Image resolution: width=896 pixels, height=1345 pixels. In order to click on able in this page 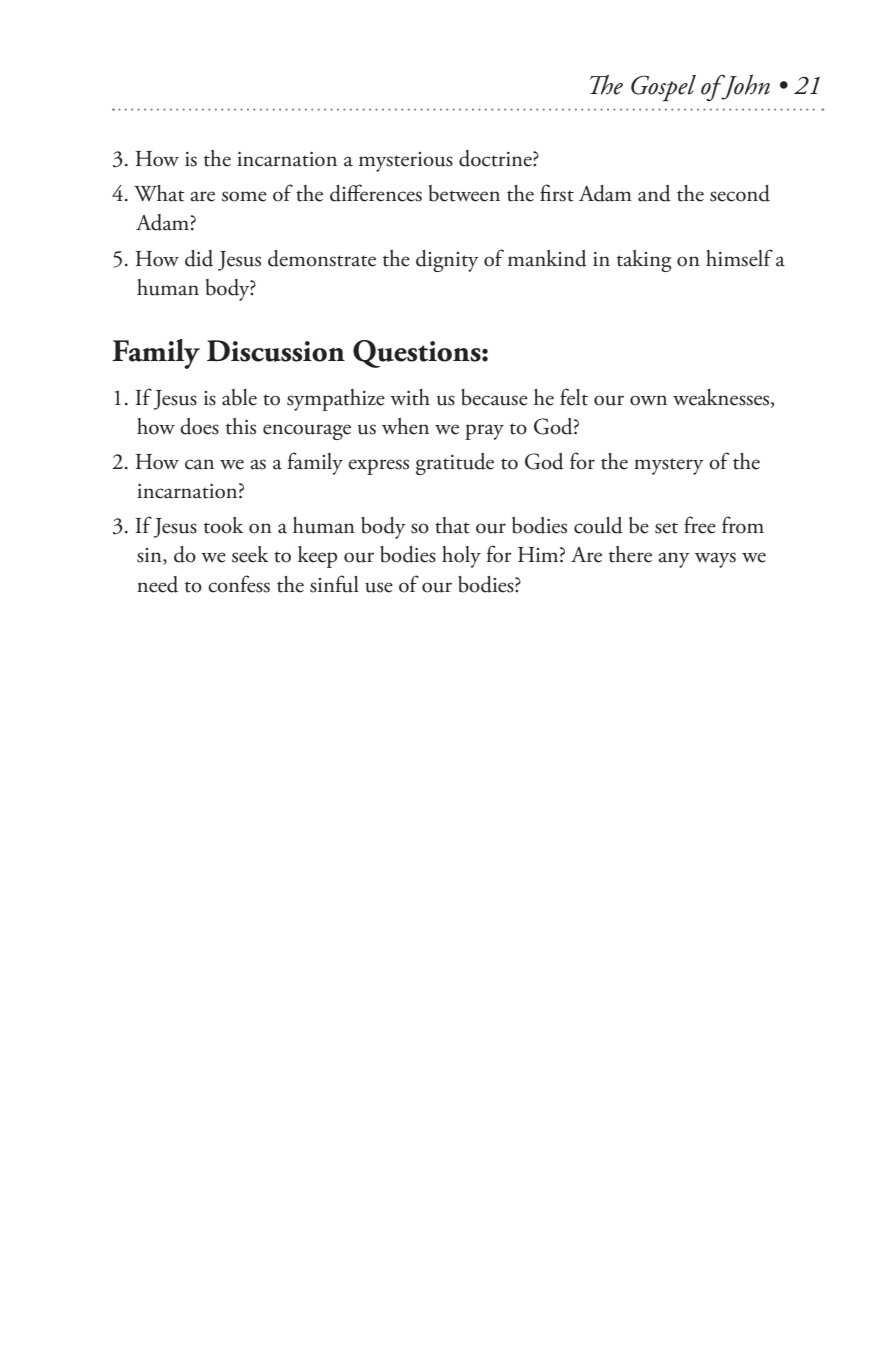, I will do `click(239, 397)`.
